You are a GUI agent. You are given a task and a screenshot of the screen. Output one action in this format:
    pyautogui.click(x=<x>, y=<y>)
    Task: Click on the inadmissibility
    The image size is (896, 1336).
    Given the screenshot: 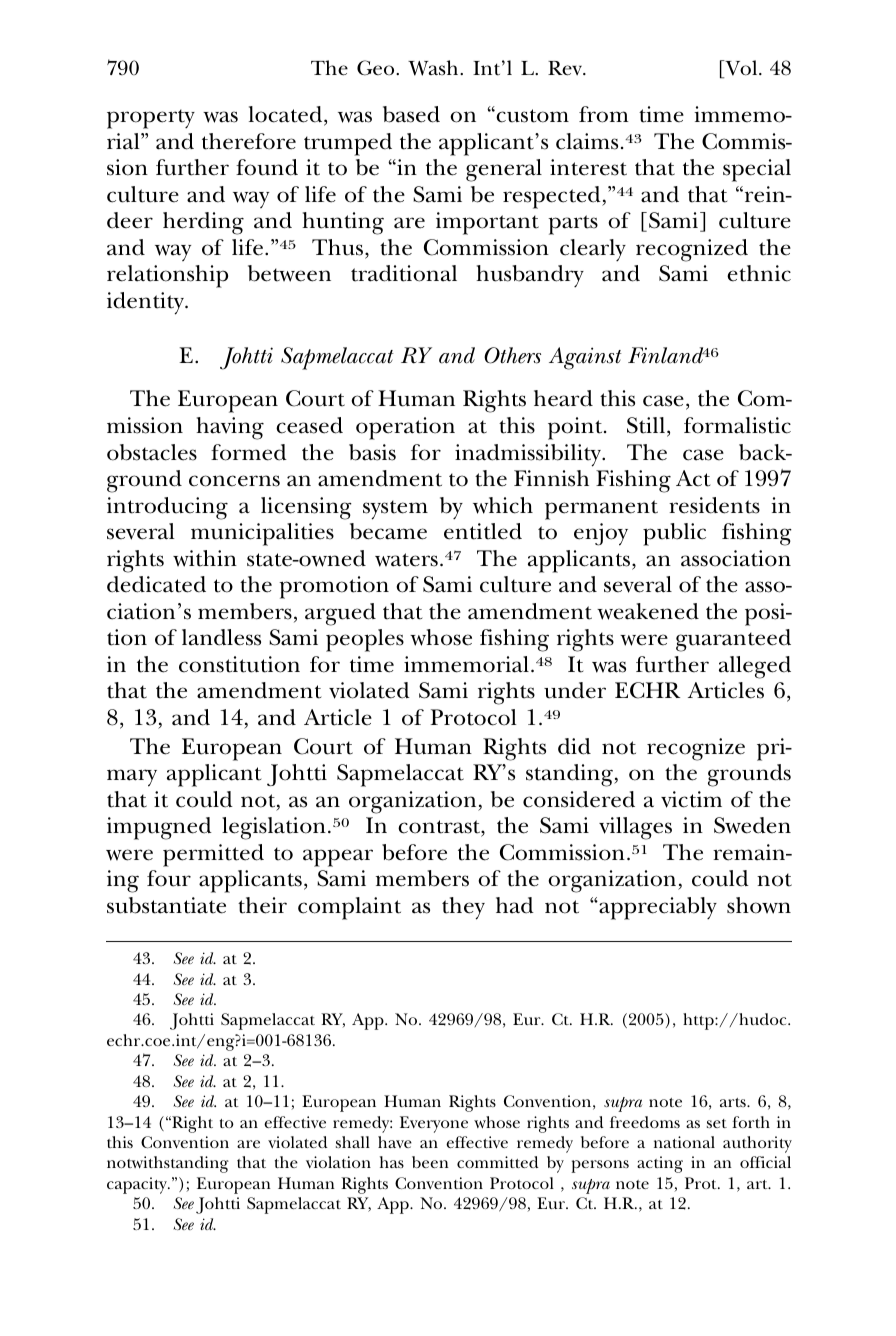 What is the action you would take?
    pyautogui.click(x=529, y=455)
